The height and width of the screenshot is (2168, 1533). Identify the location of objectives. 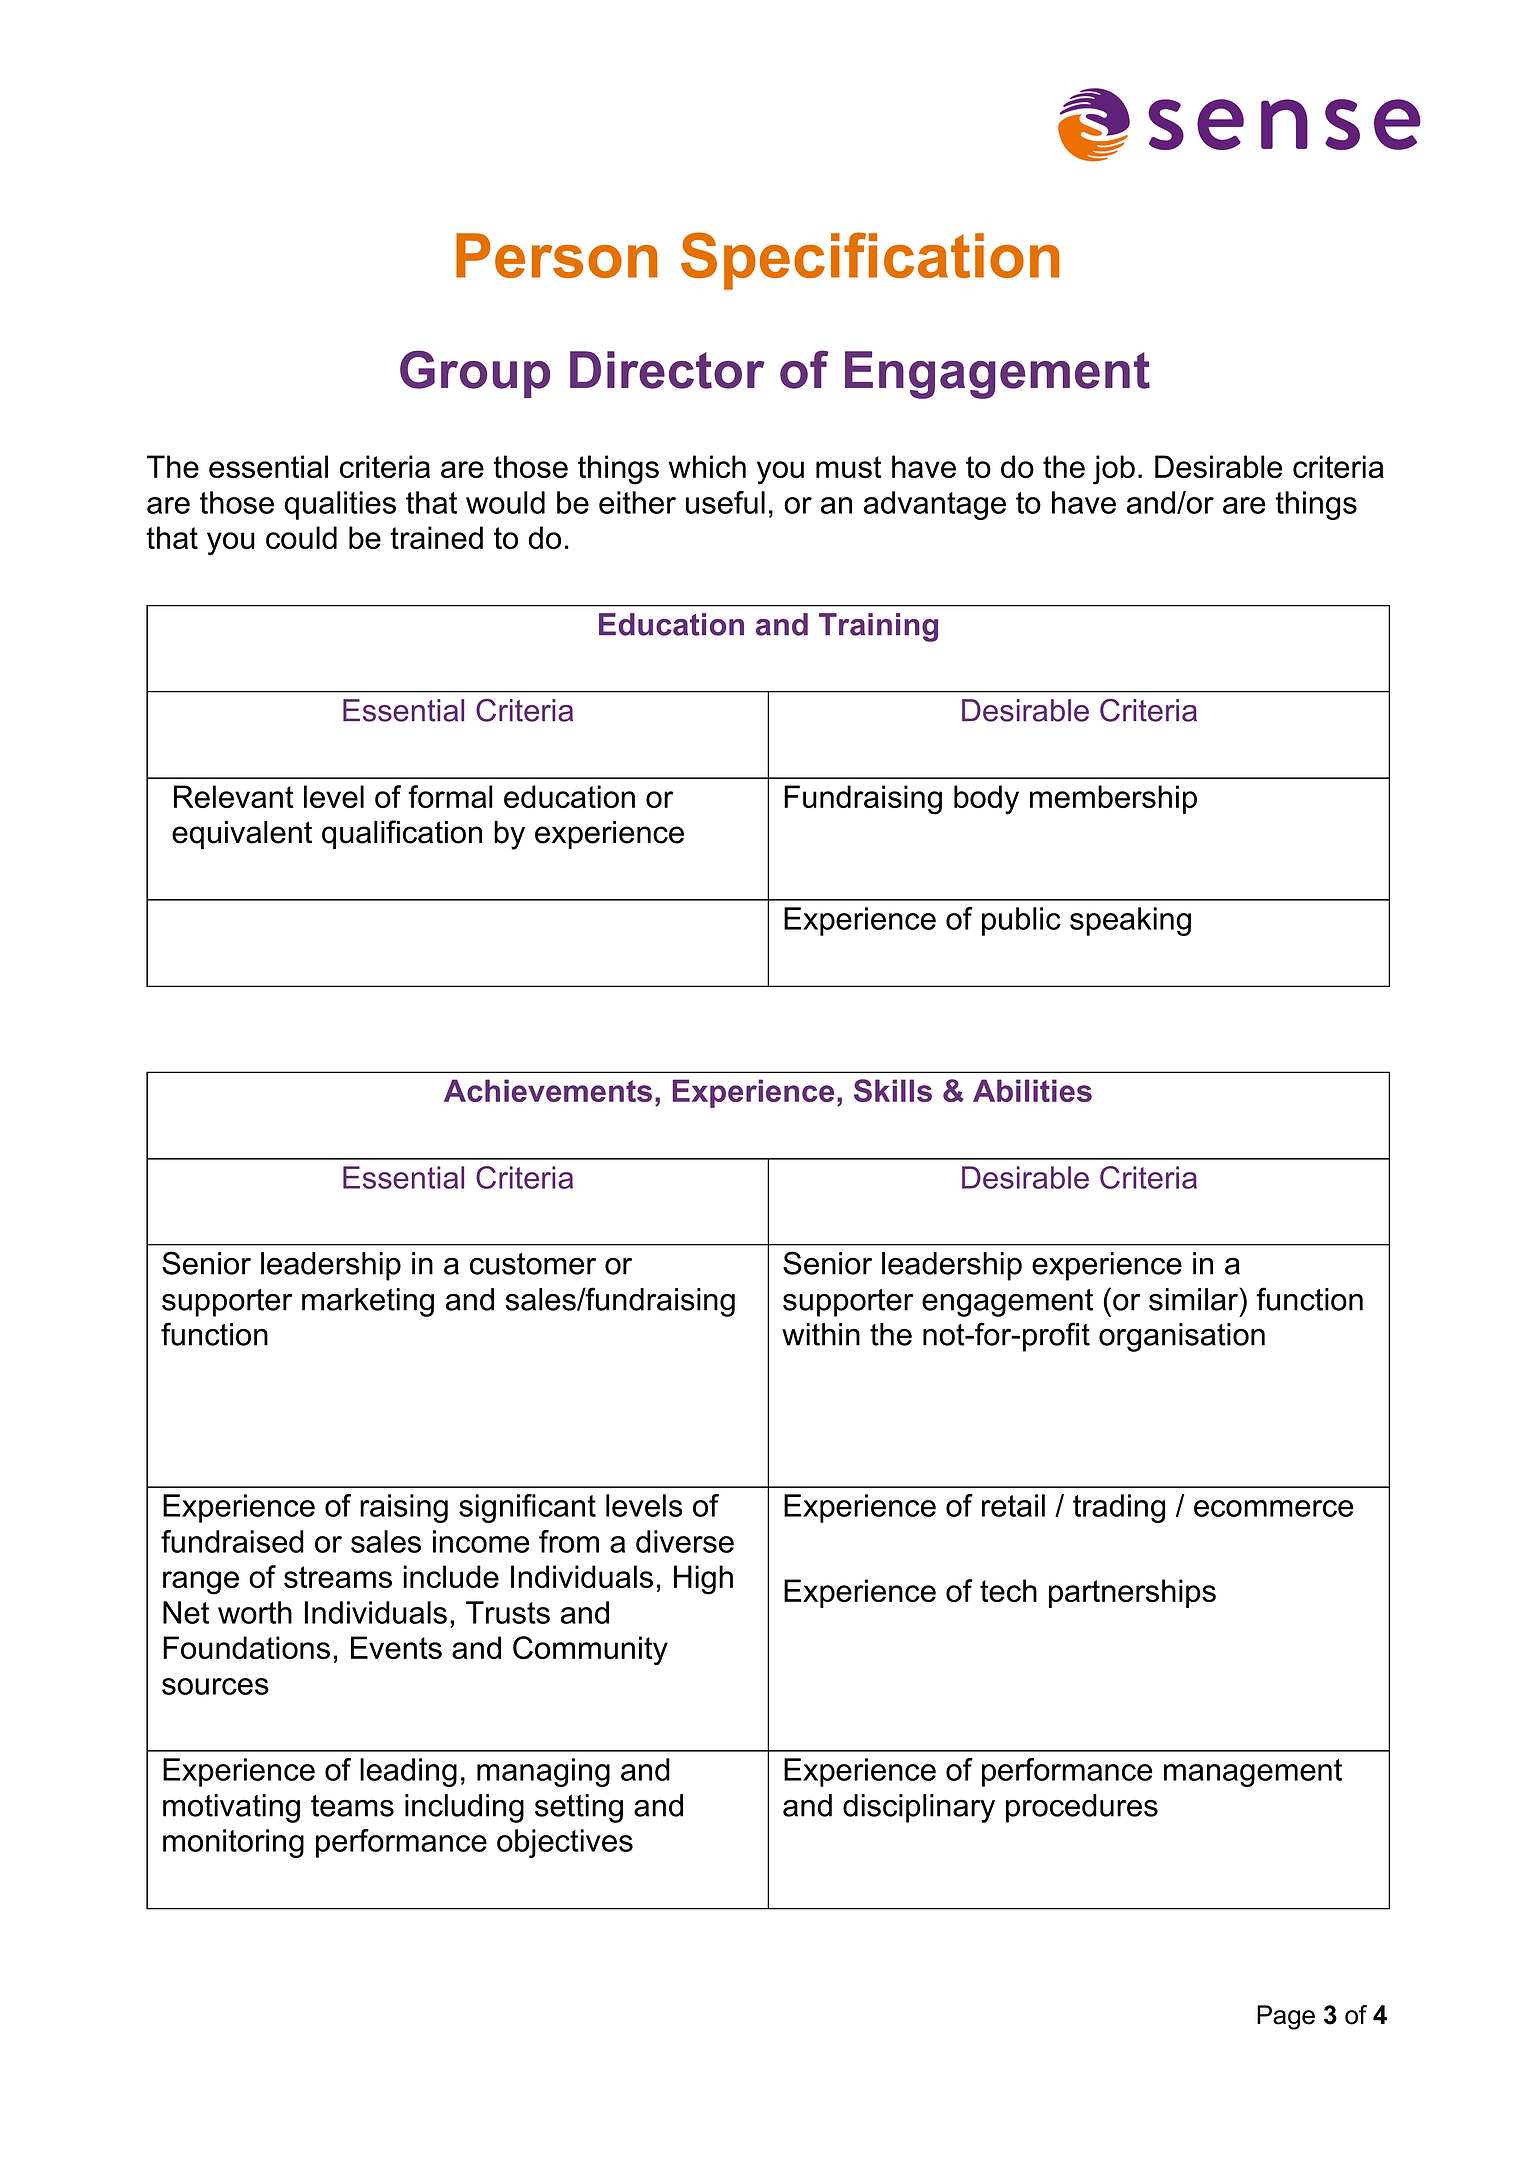
(565, 1843).
